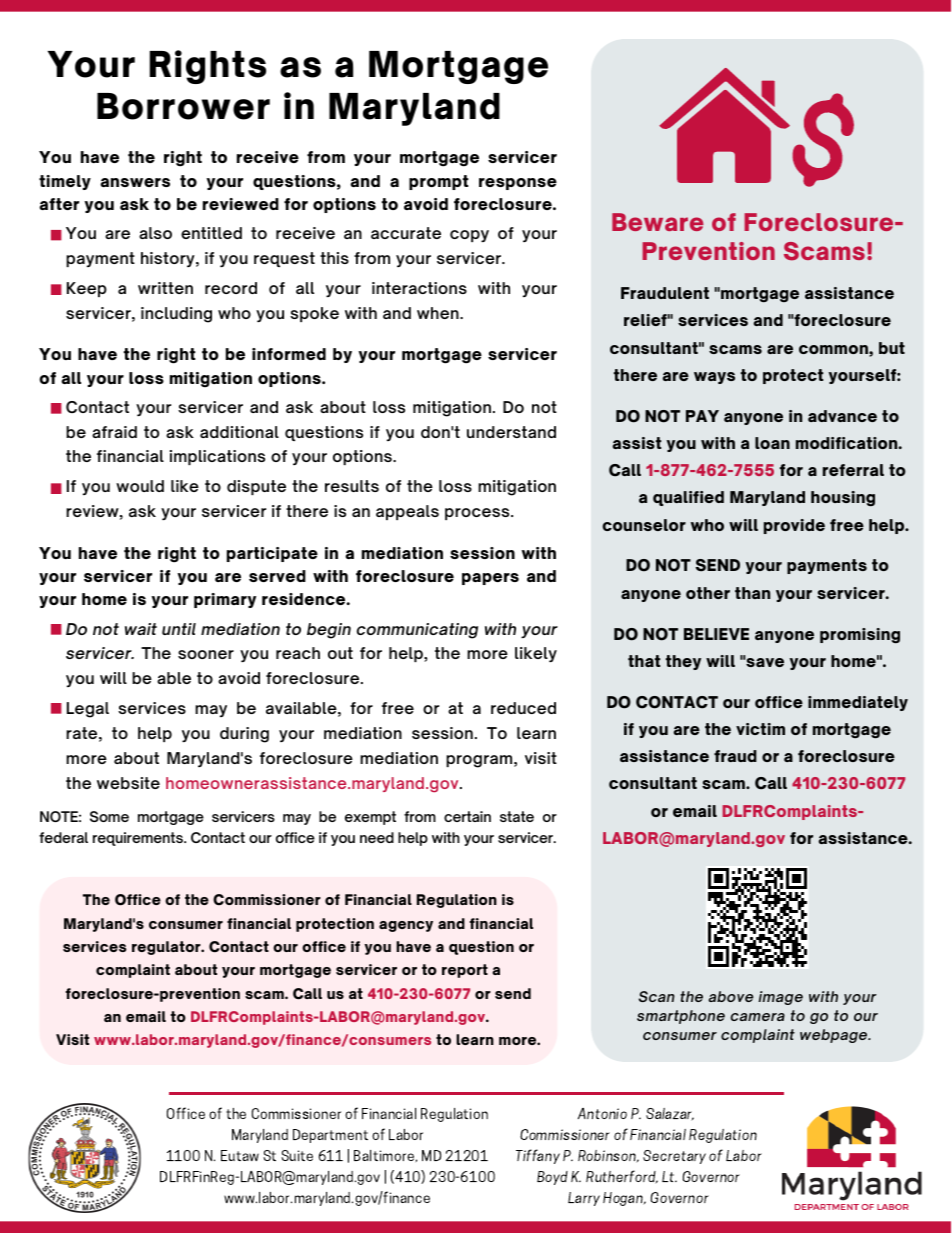  What do you see at coordinates (674, 1157) in the screenshot?
I see `Secretary` at bounding box center [674, 1157].
